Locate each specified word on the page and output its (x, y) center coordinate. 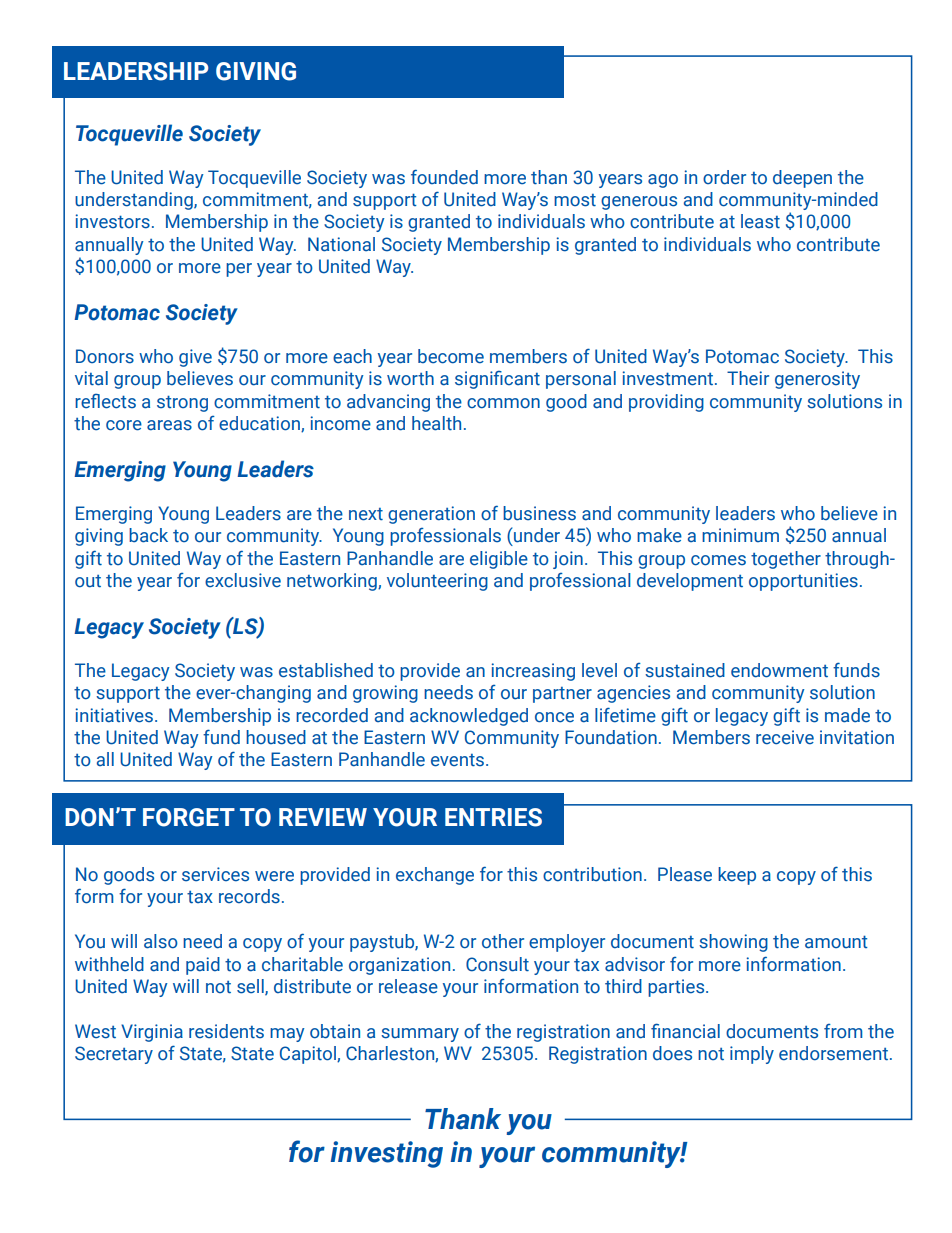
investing (387, 1154)
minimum (740, 535)
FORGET (189, 817)
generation (431, 515)
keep (737, 876)
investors (113, 221)
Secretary (114, 1055)
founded (444, 177)
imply (752, 1055)
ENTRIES (493, 817)
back (148, 535)
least (760, 221)
